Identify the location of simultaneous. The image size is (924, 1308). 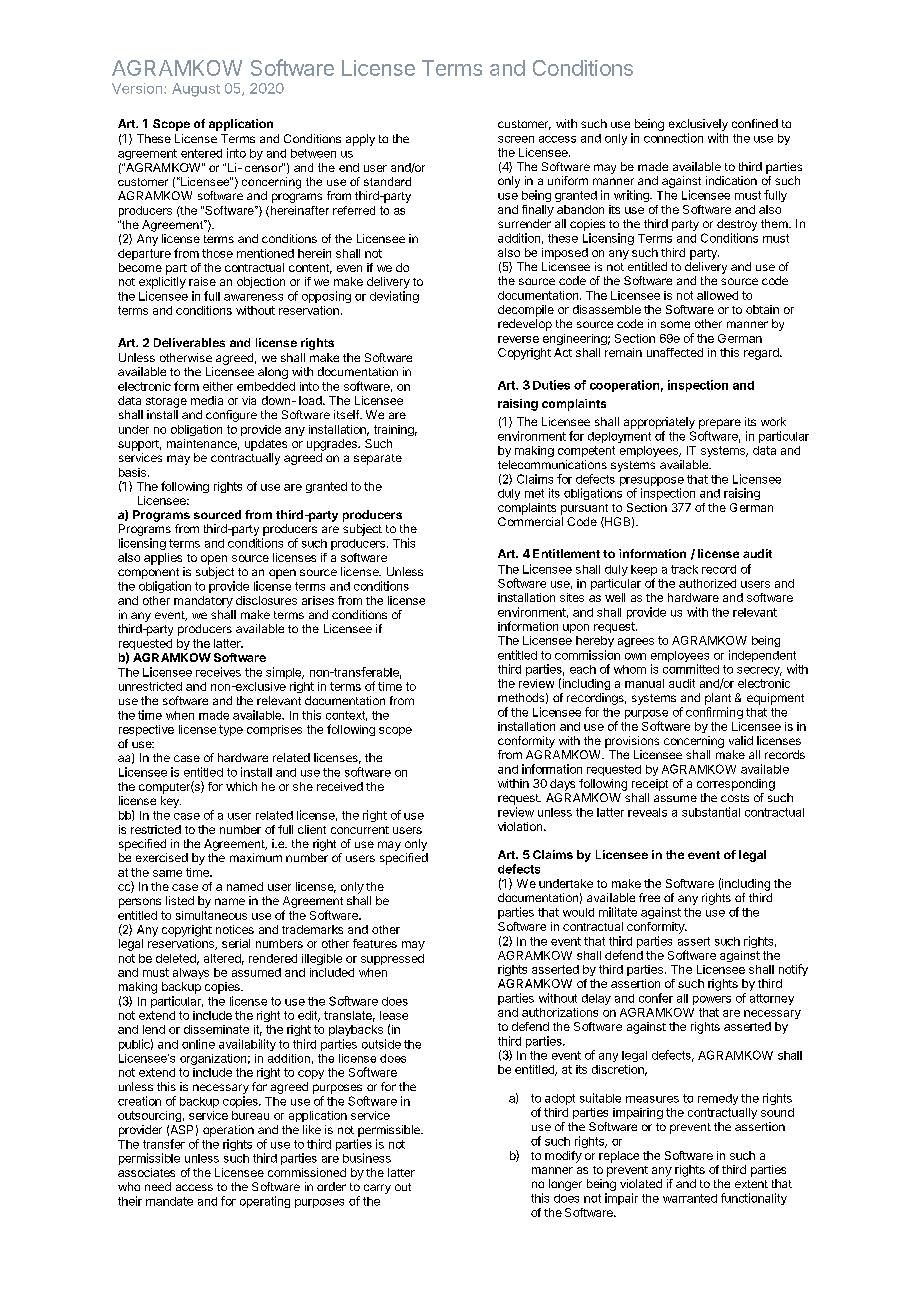
(211, 915).
